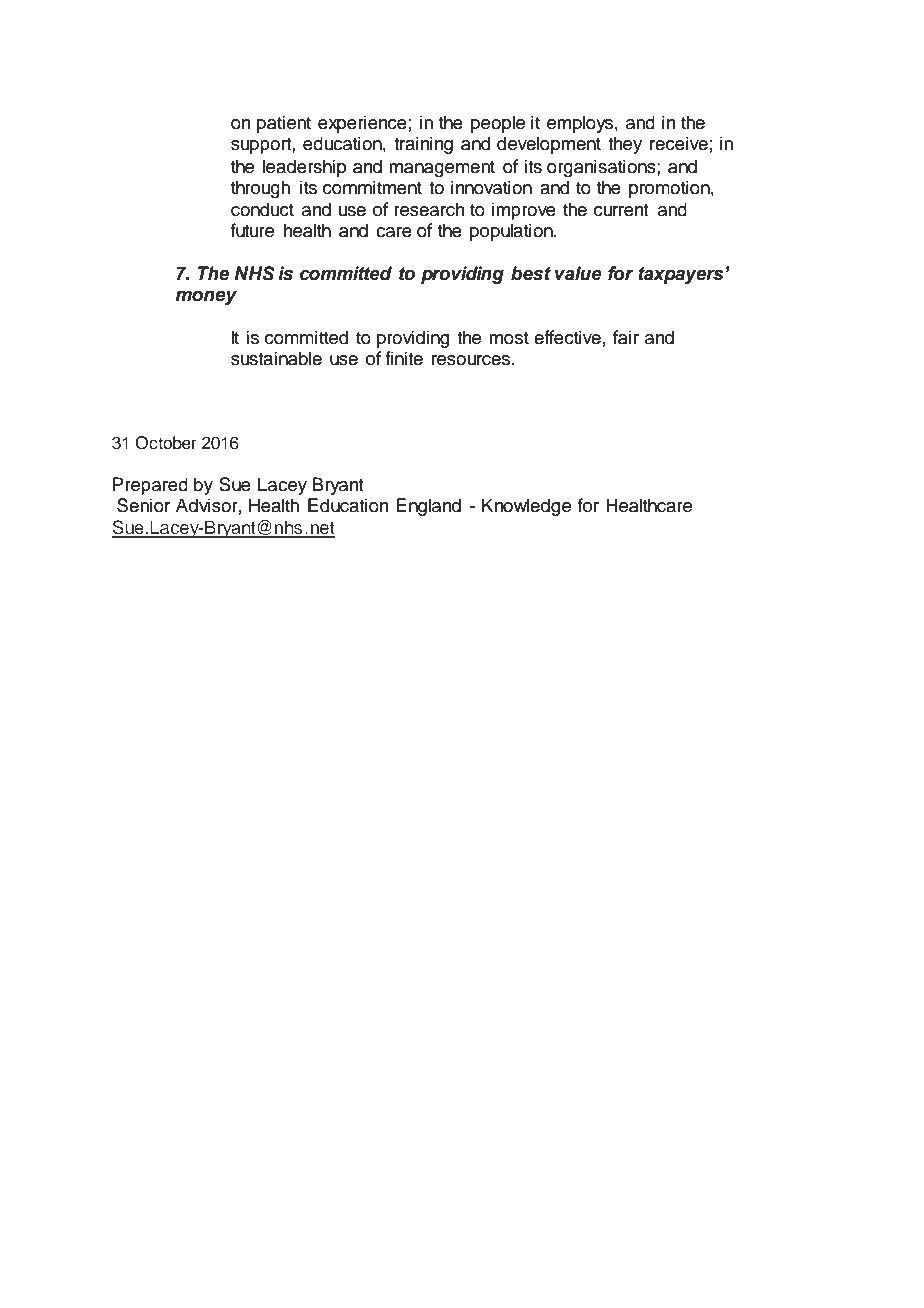 This document has width=924, height=1308. What do you see at coordinates (206, 298) in the document?
I see `money` at bounding box center [206, 298].
